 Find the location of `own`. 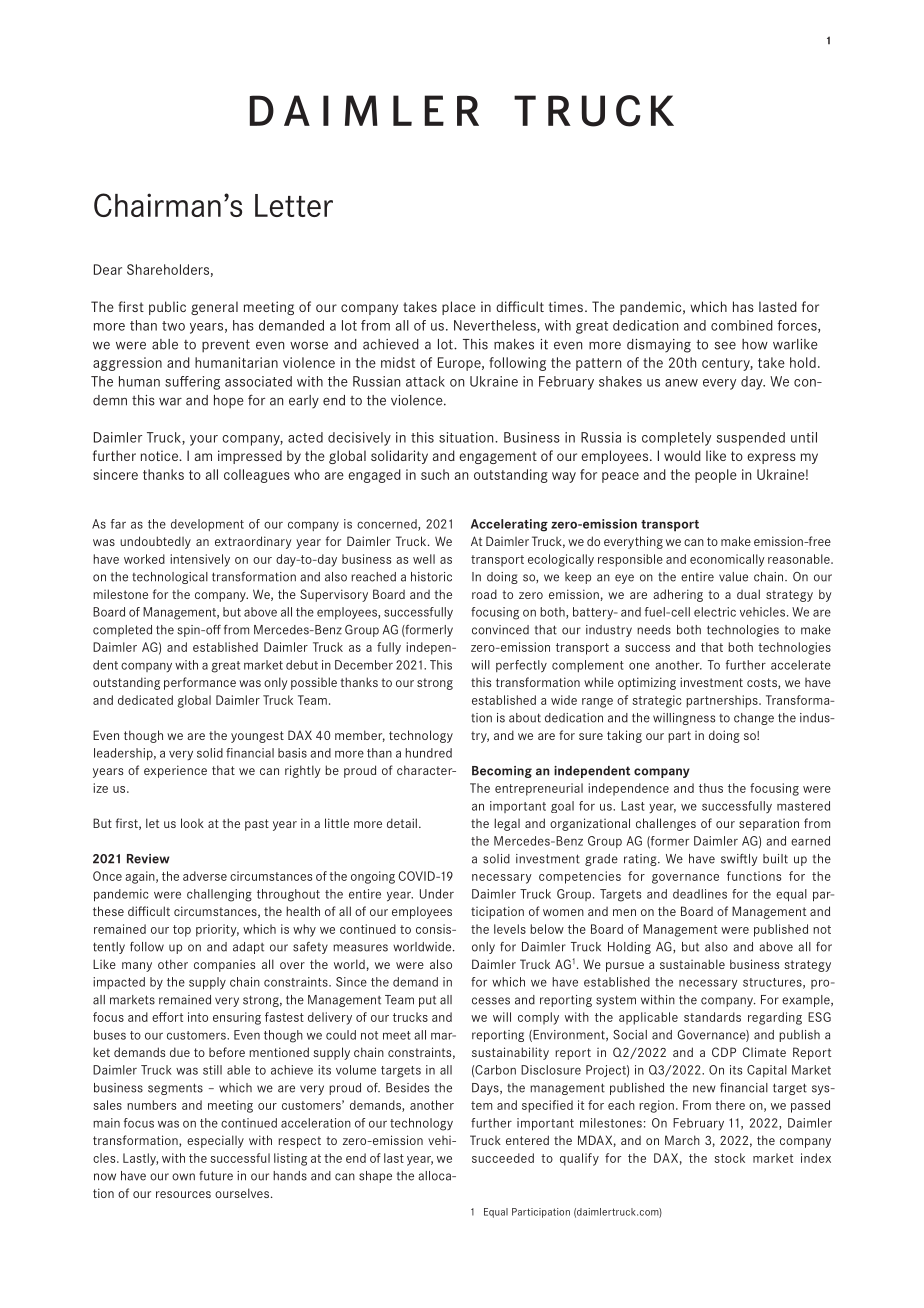

own is located at coordinates (183, 1177).
